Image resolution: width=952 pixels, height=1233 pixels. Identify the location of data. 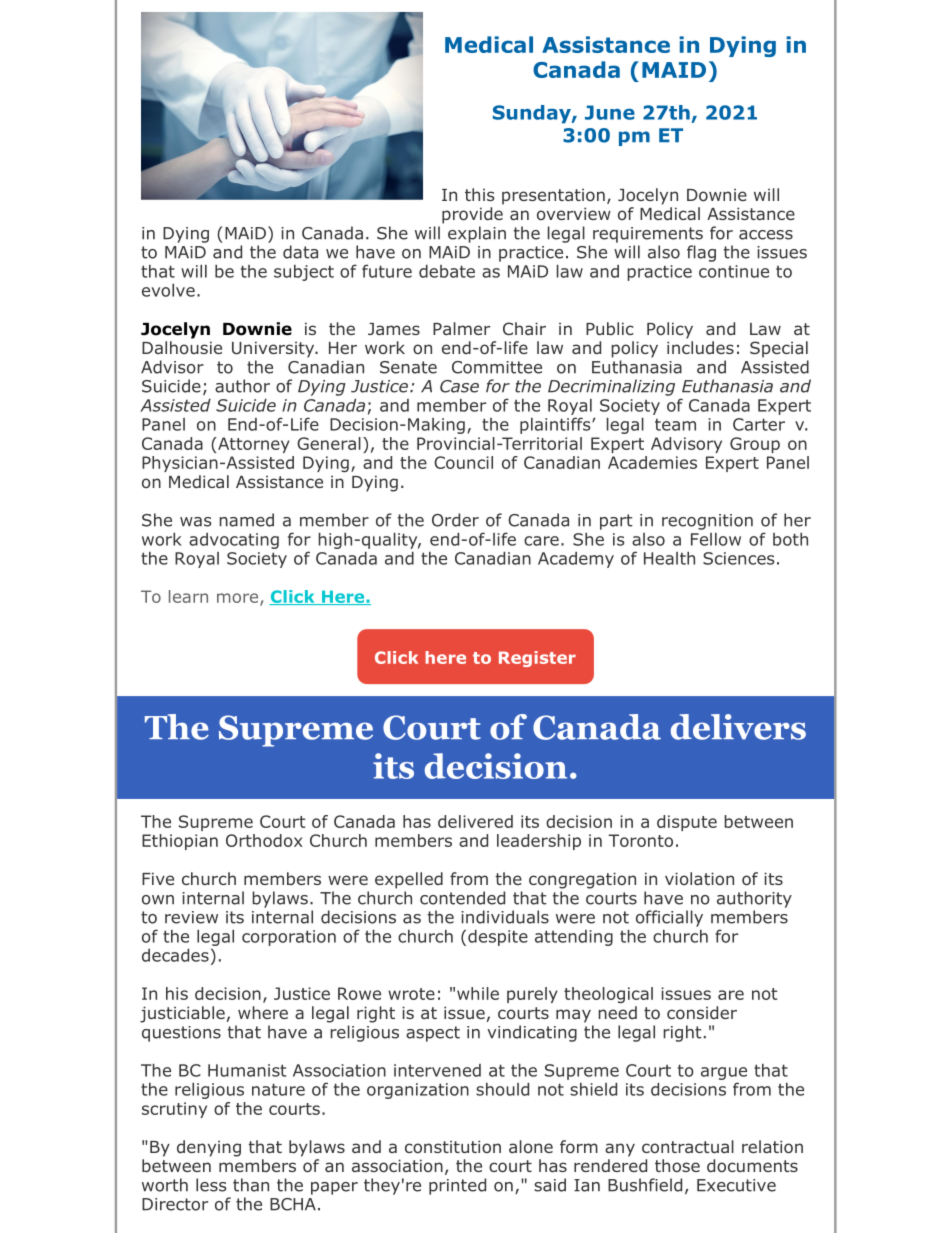
(300, 252).
